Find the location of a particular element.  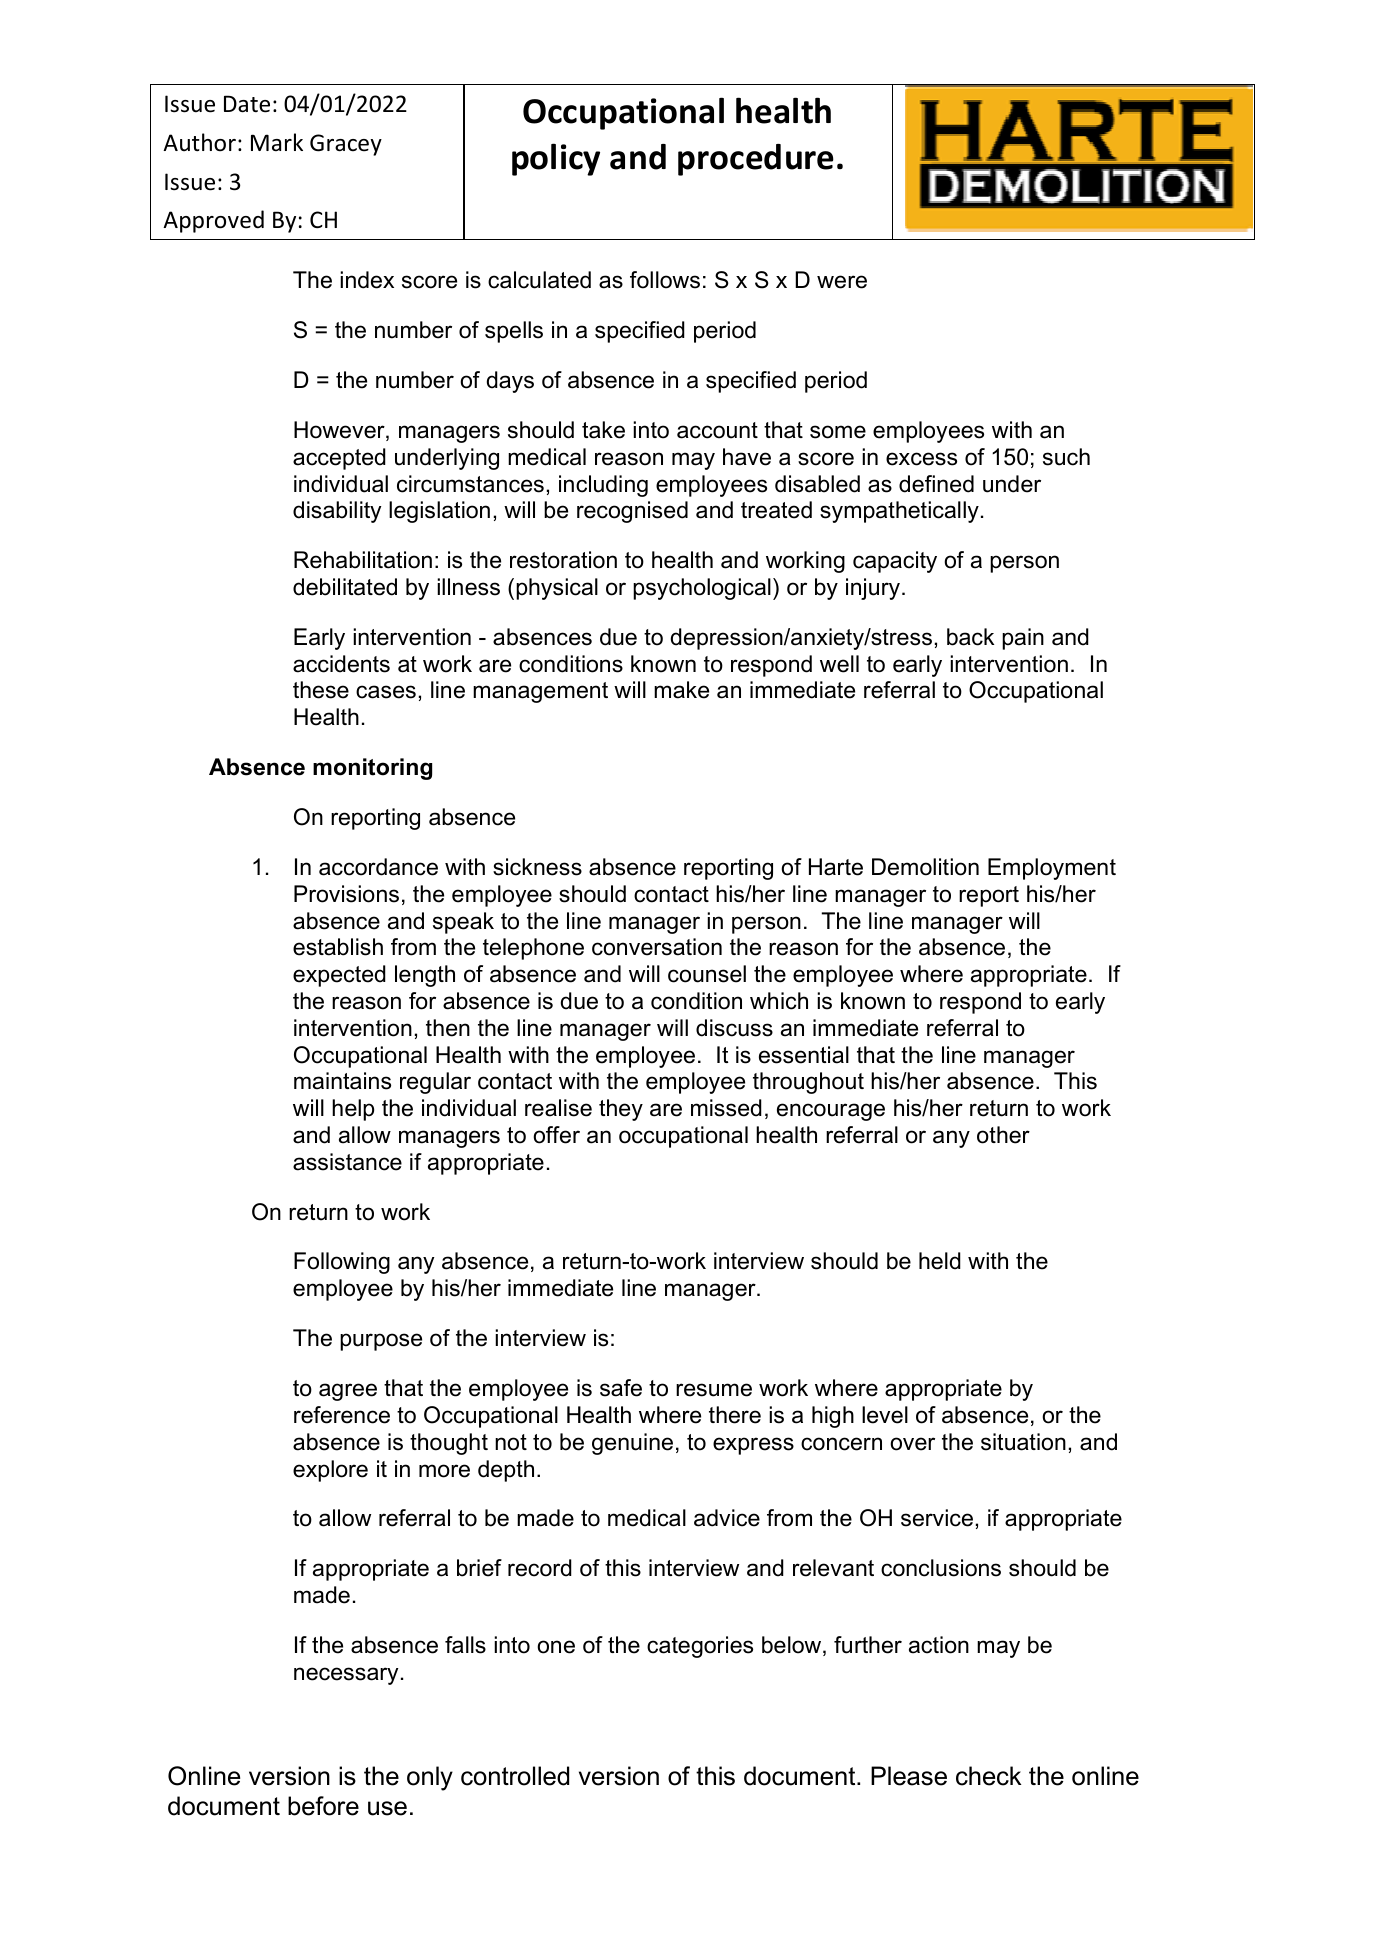

were is located at coordinates (842, 282).
